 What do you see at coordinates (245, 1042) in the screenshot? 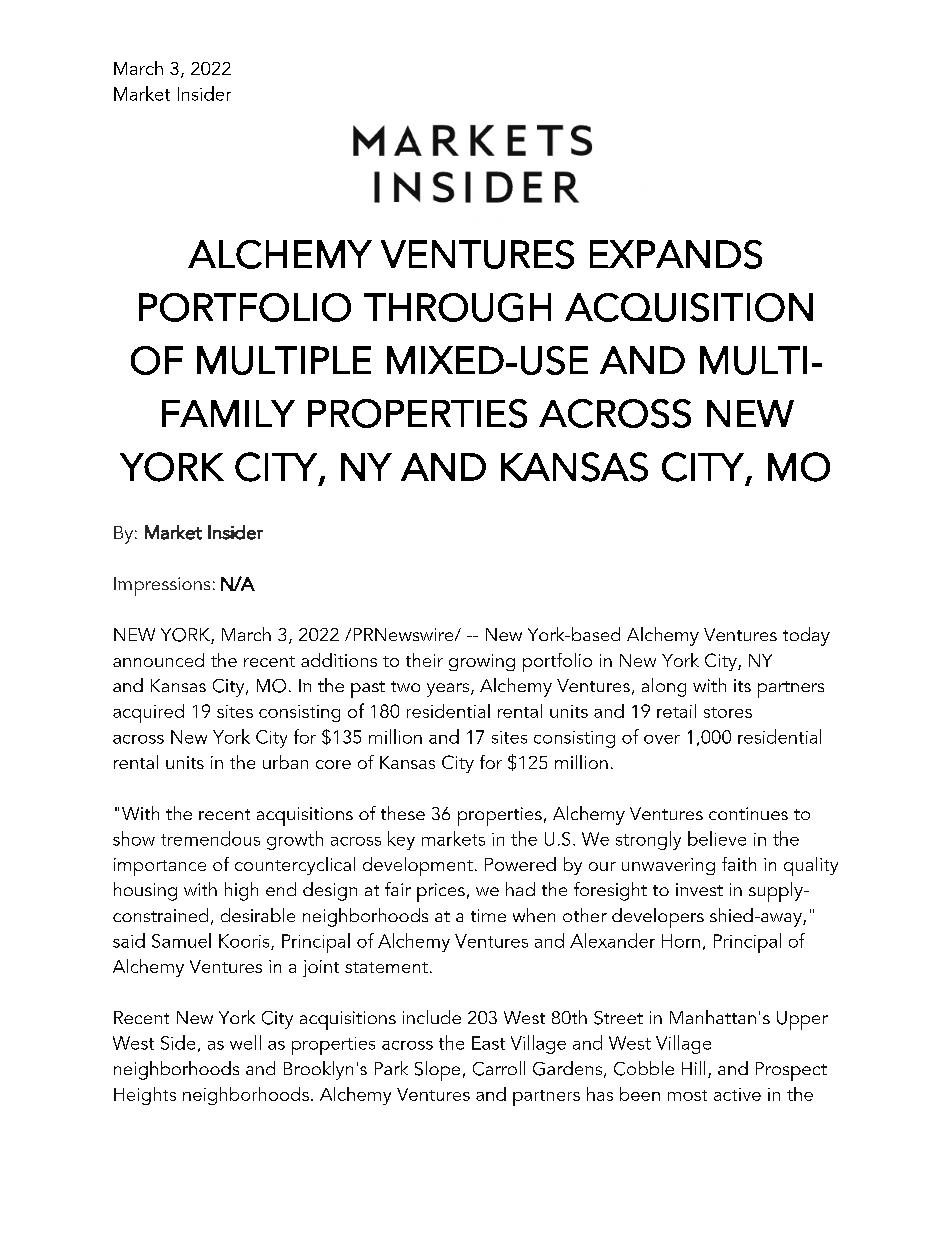
I see `well` at bounding box center [245, 1042].
